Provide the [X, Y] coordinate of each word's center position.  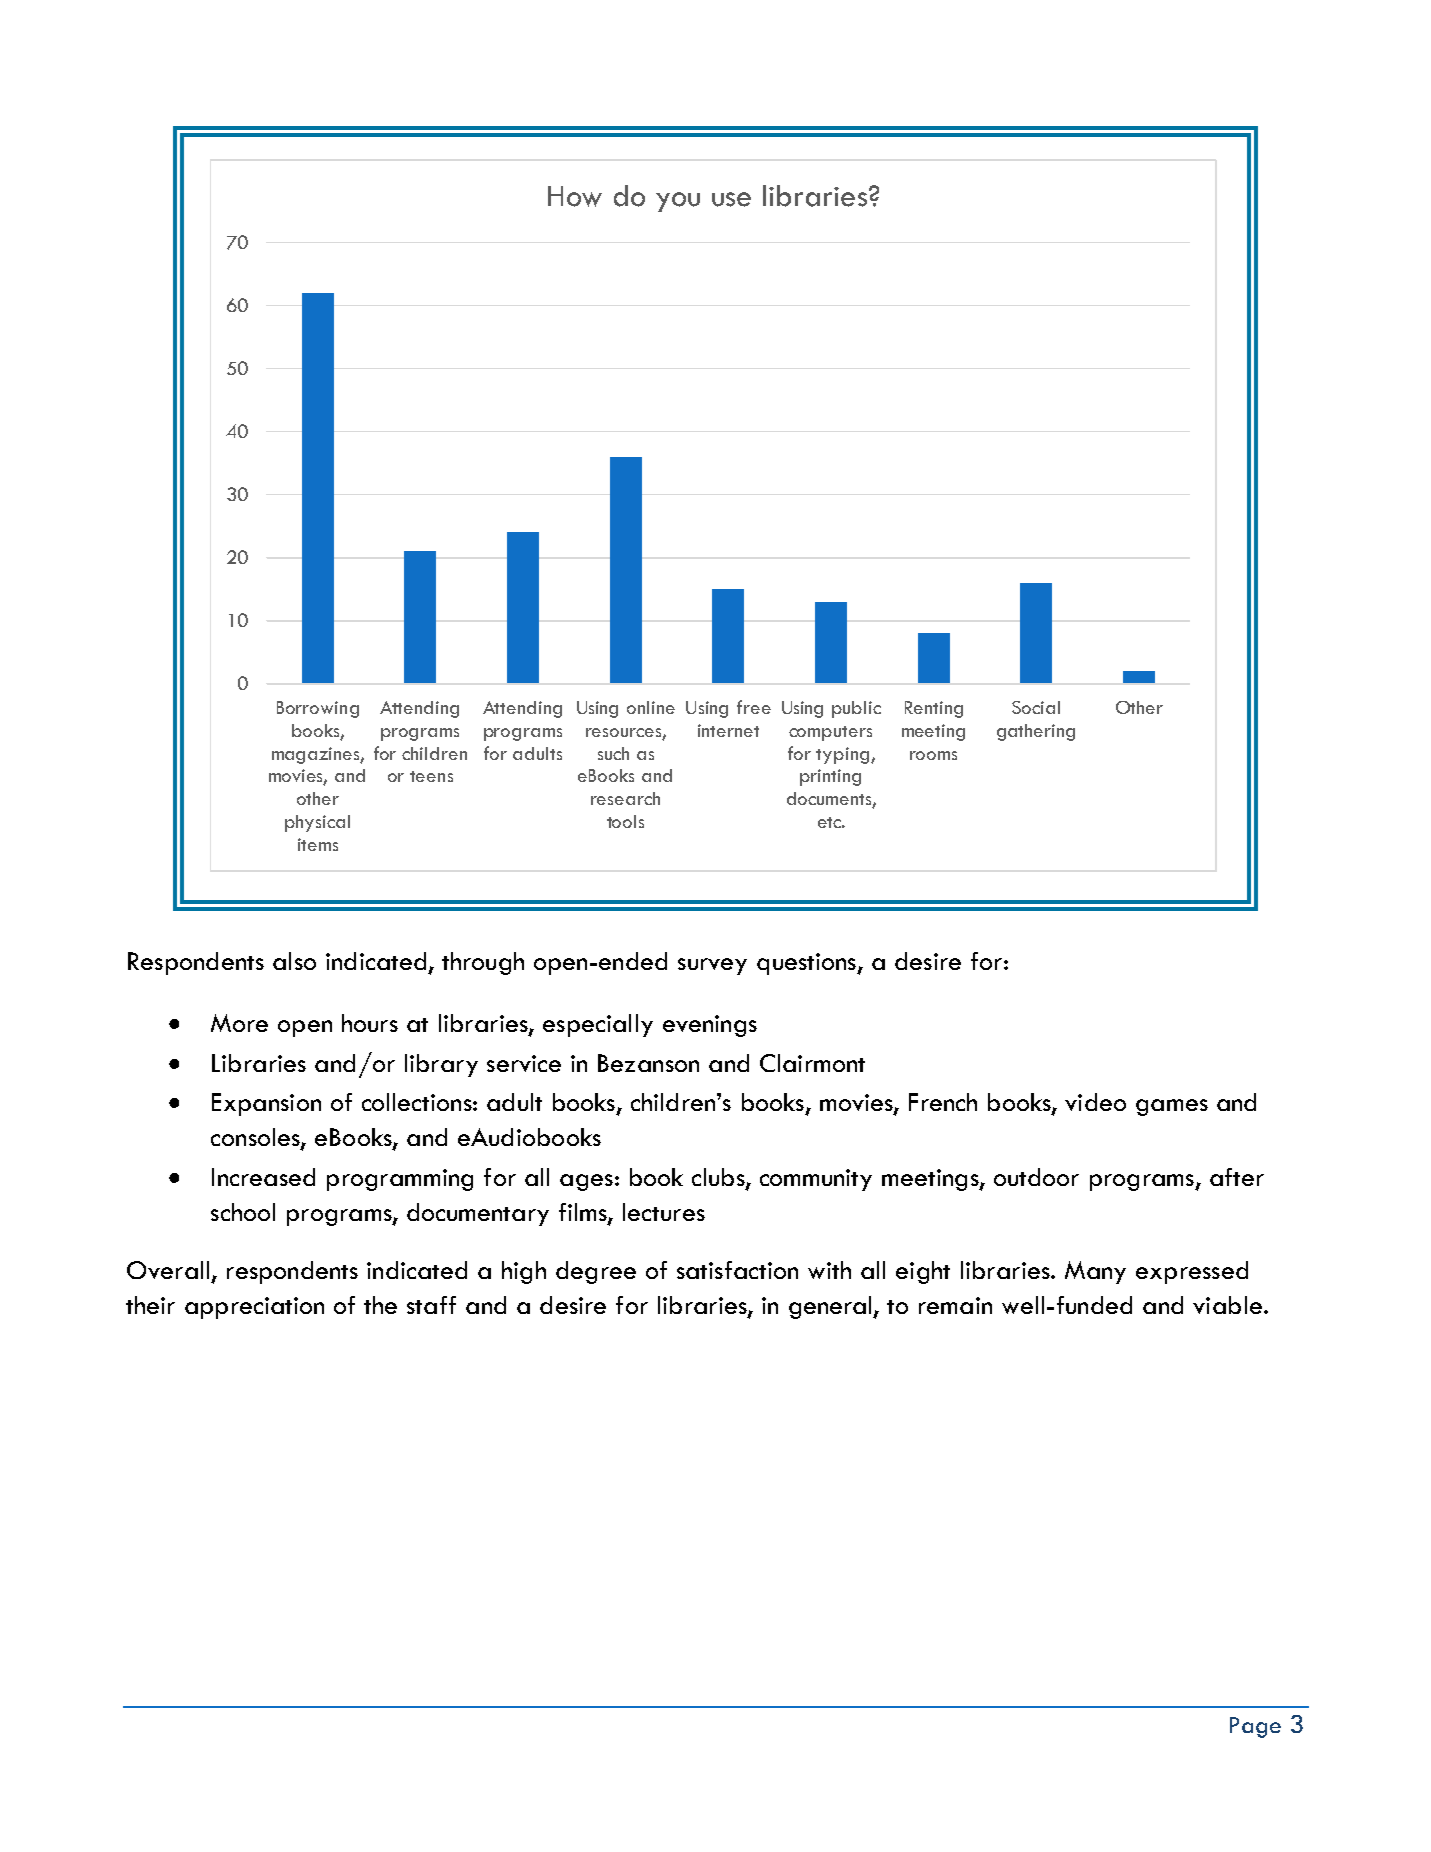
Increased [263, 1177]
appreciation [254, 1308]
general [832, 1307]
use [731, 199]
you [678, 202]
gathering [1036, 732]
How [575, 196]
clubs [719, 1178]
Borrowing [318, 709]
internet [728, 730]
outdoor [1036, 1177]
